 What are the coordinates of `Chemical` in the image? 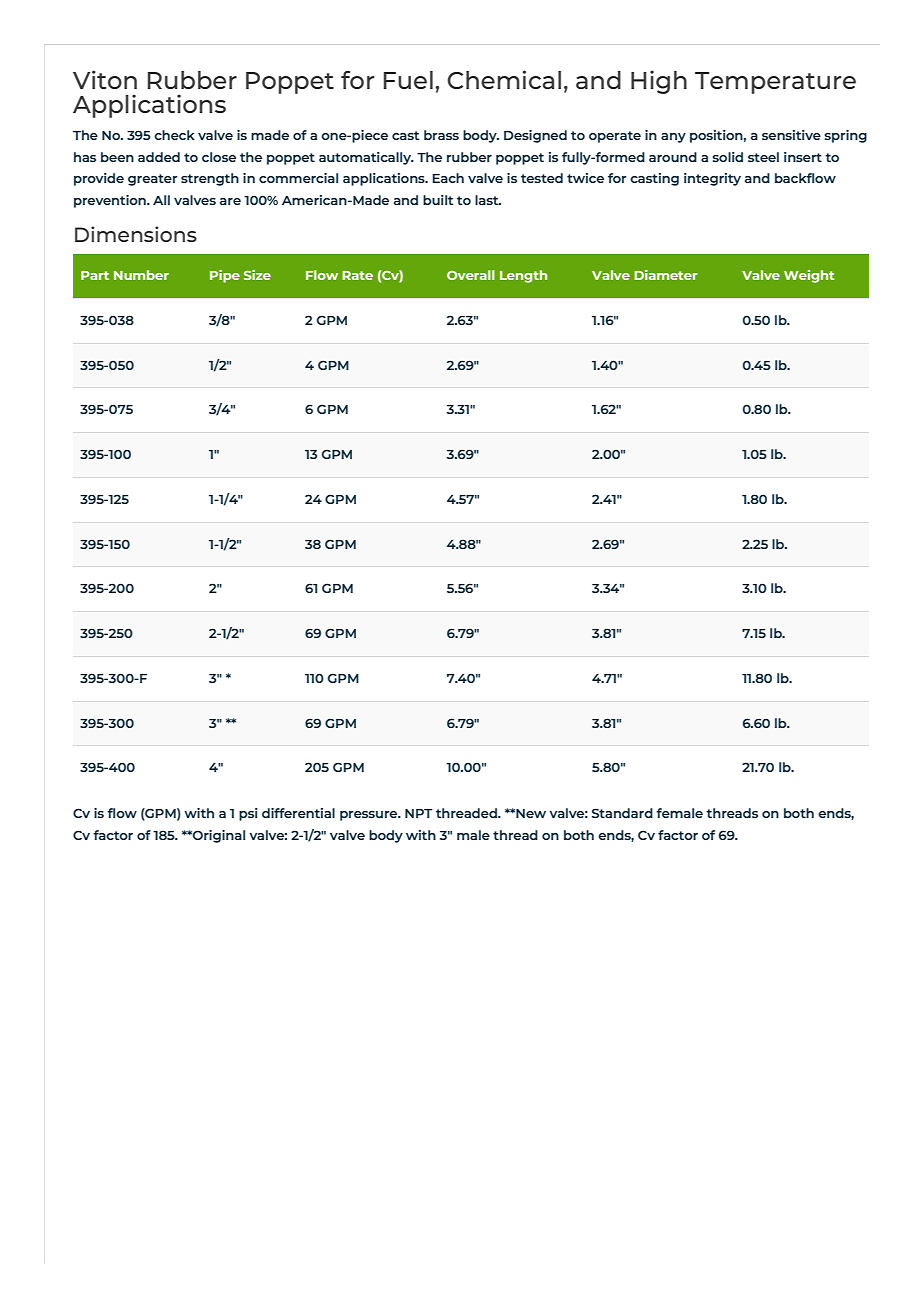 It's located at (504, 79).
